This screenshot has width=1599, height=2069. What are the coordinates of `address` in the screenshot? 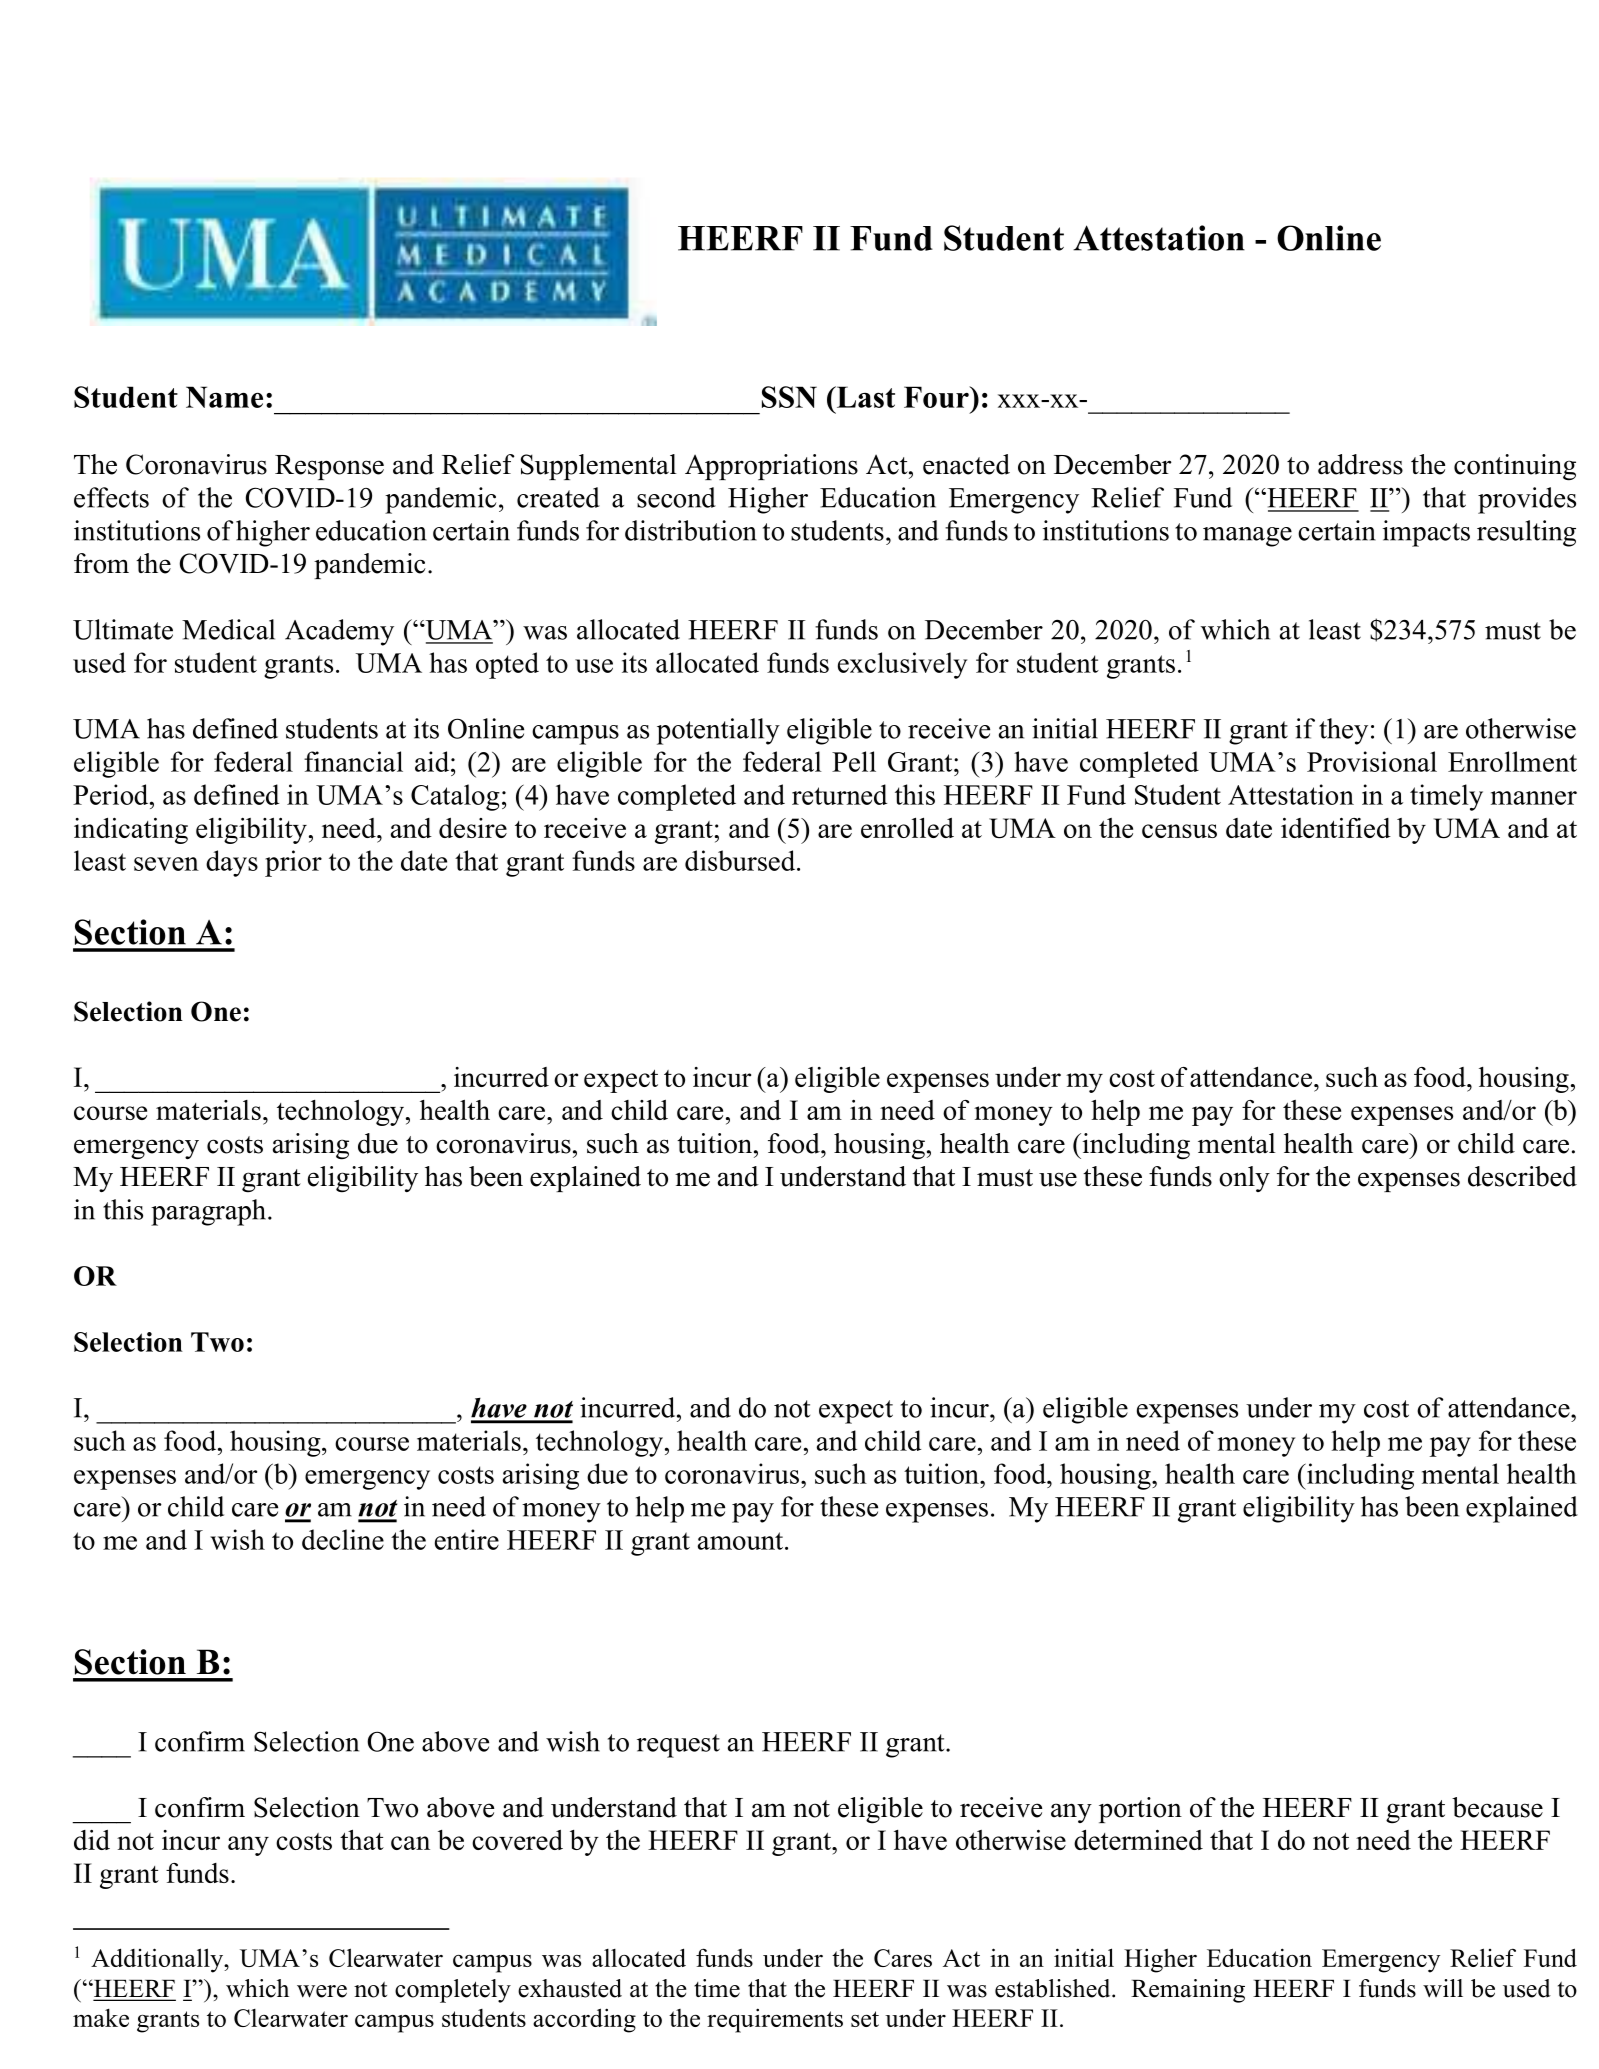 It's located at (1360, 464).
